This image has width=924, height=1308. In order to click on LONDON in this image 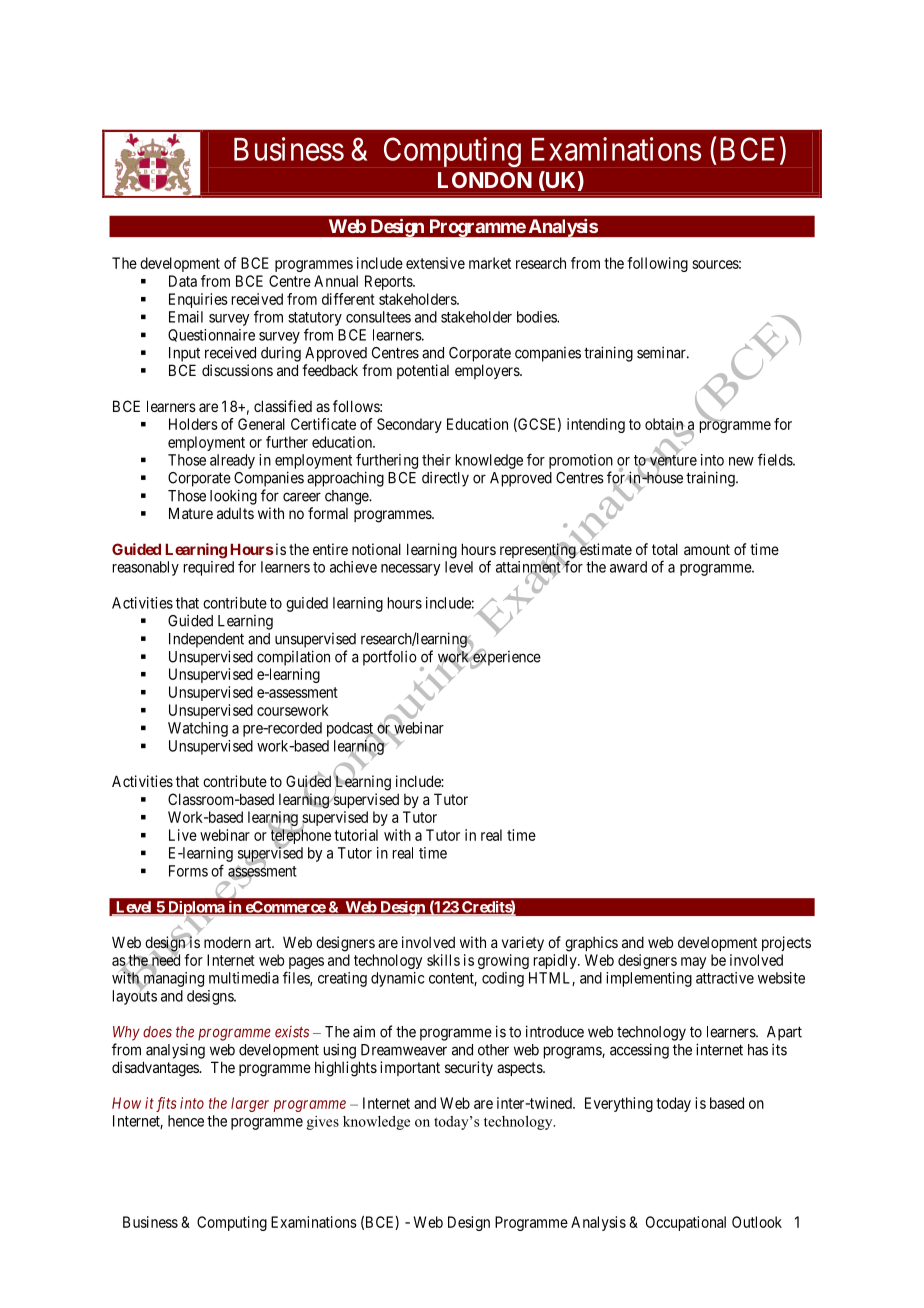, I will do `click(485, 180)`.
